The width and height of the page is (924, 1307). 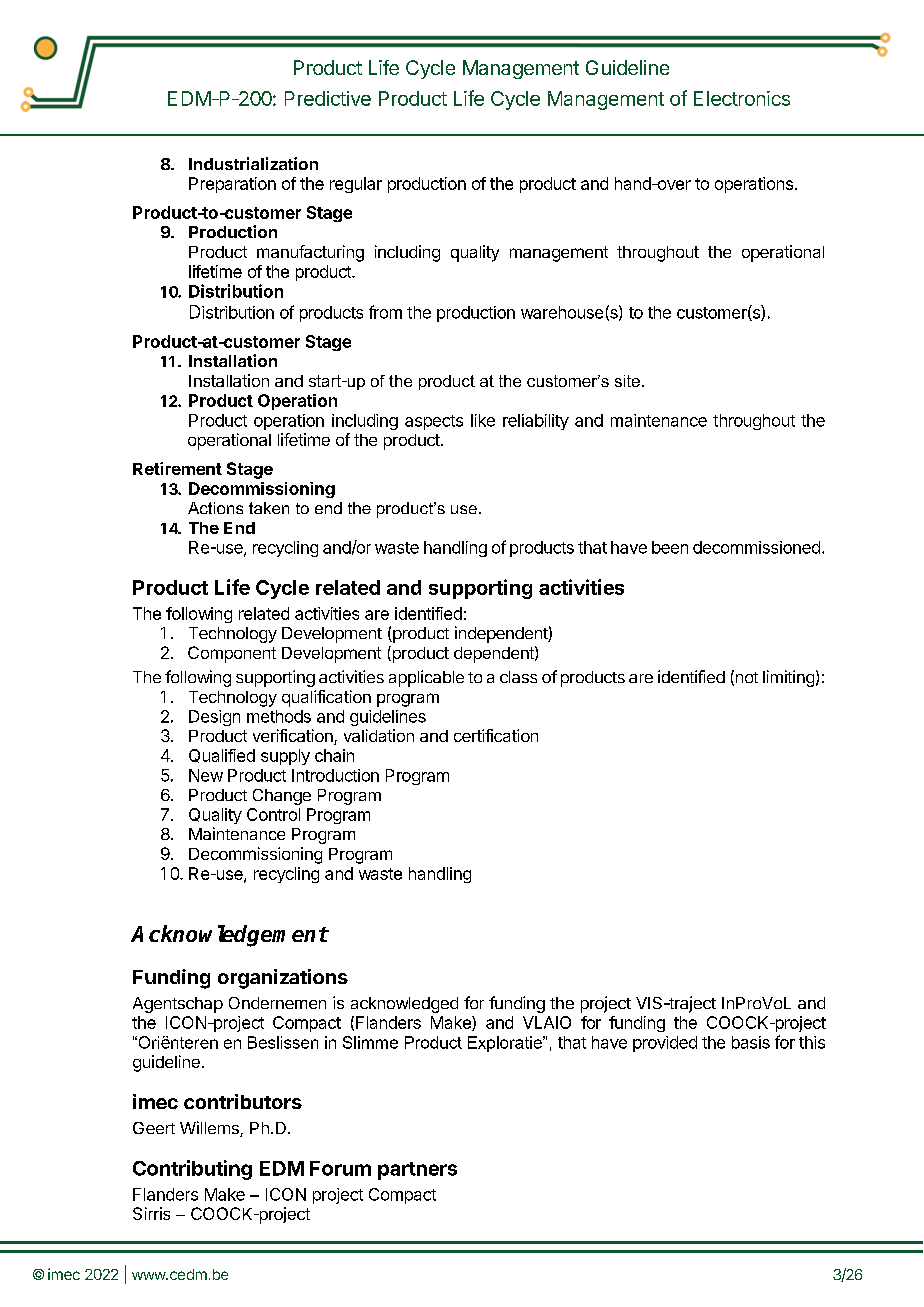 What do you see at coordinates (751, 1042) in the page?
I see `basis` at bounding box center [751, 1042].
